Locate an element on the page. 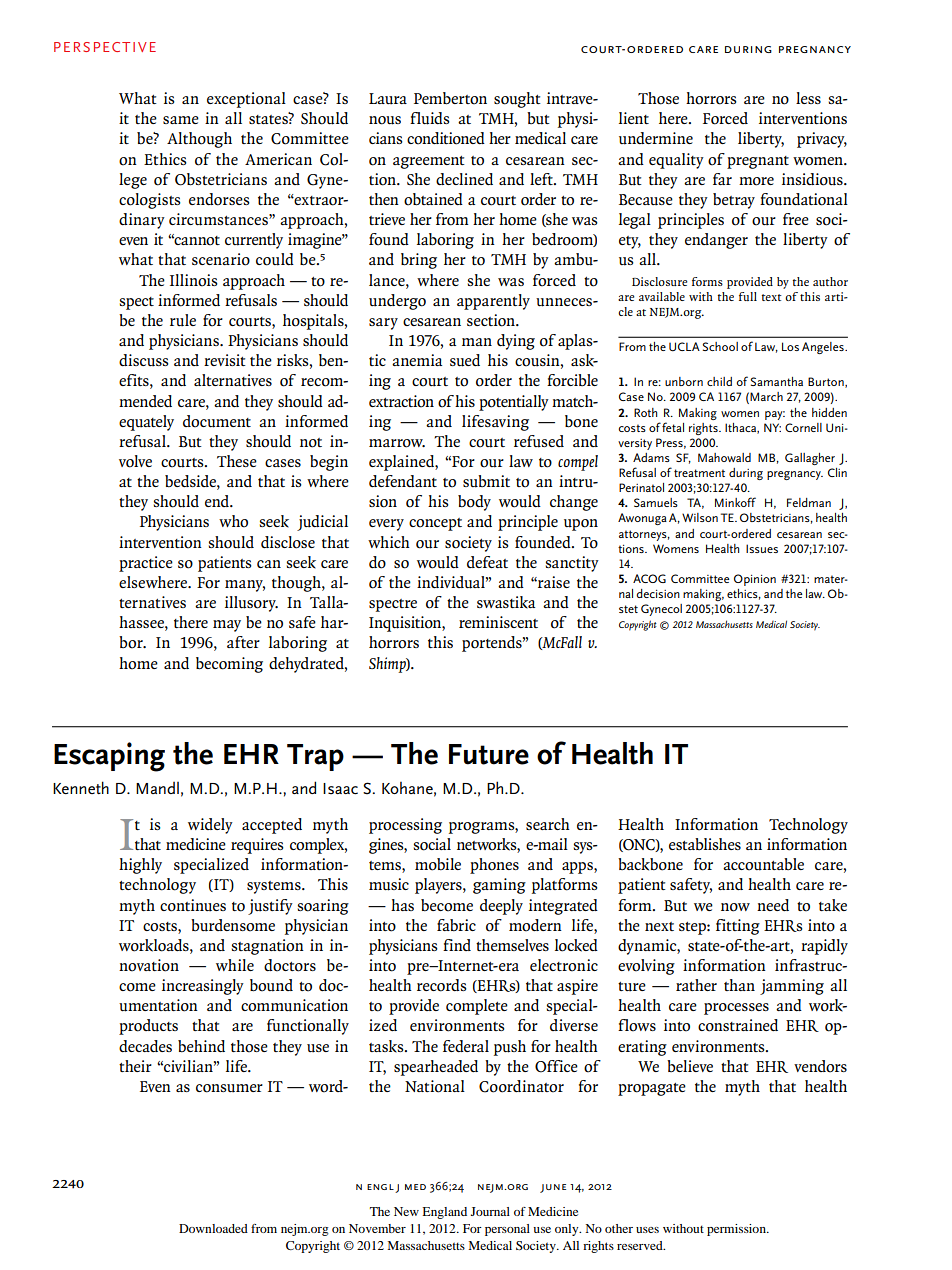  Pemberton is located at coordinates (450, 98).
